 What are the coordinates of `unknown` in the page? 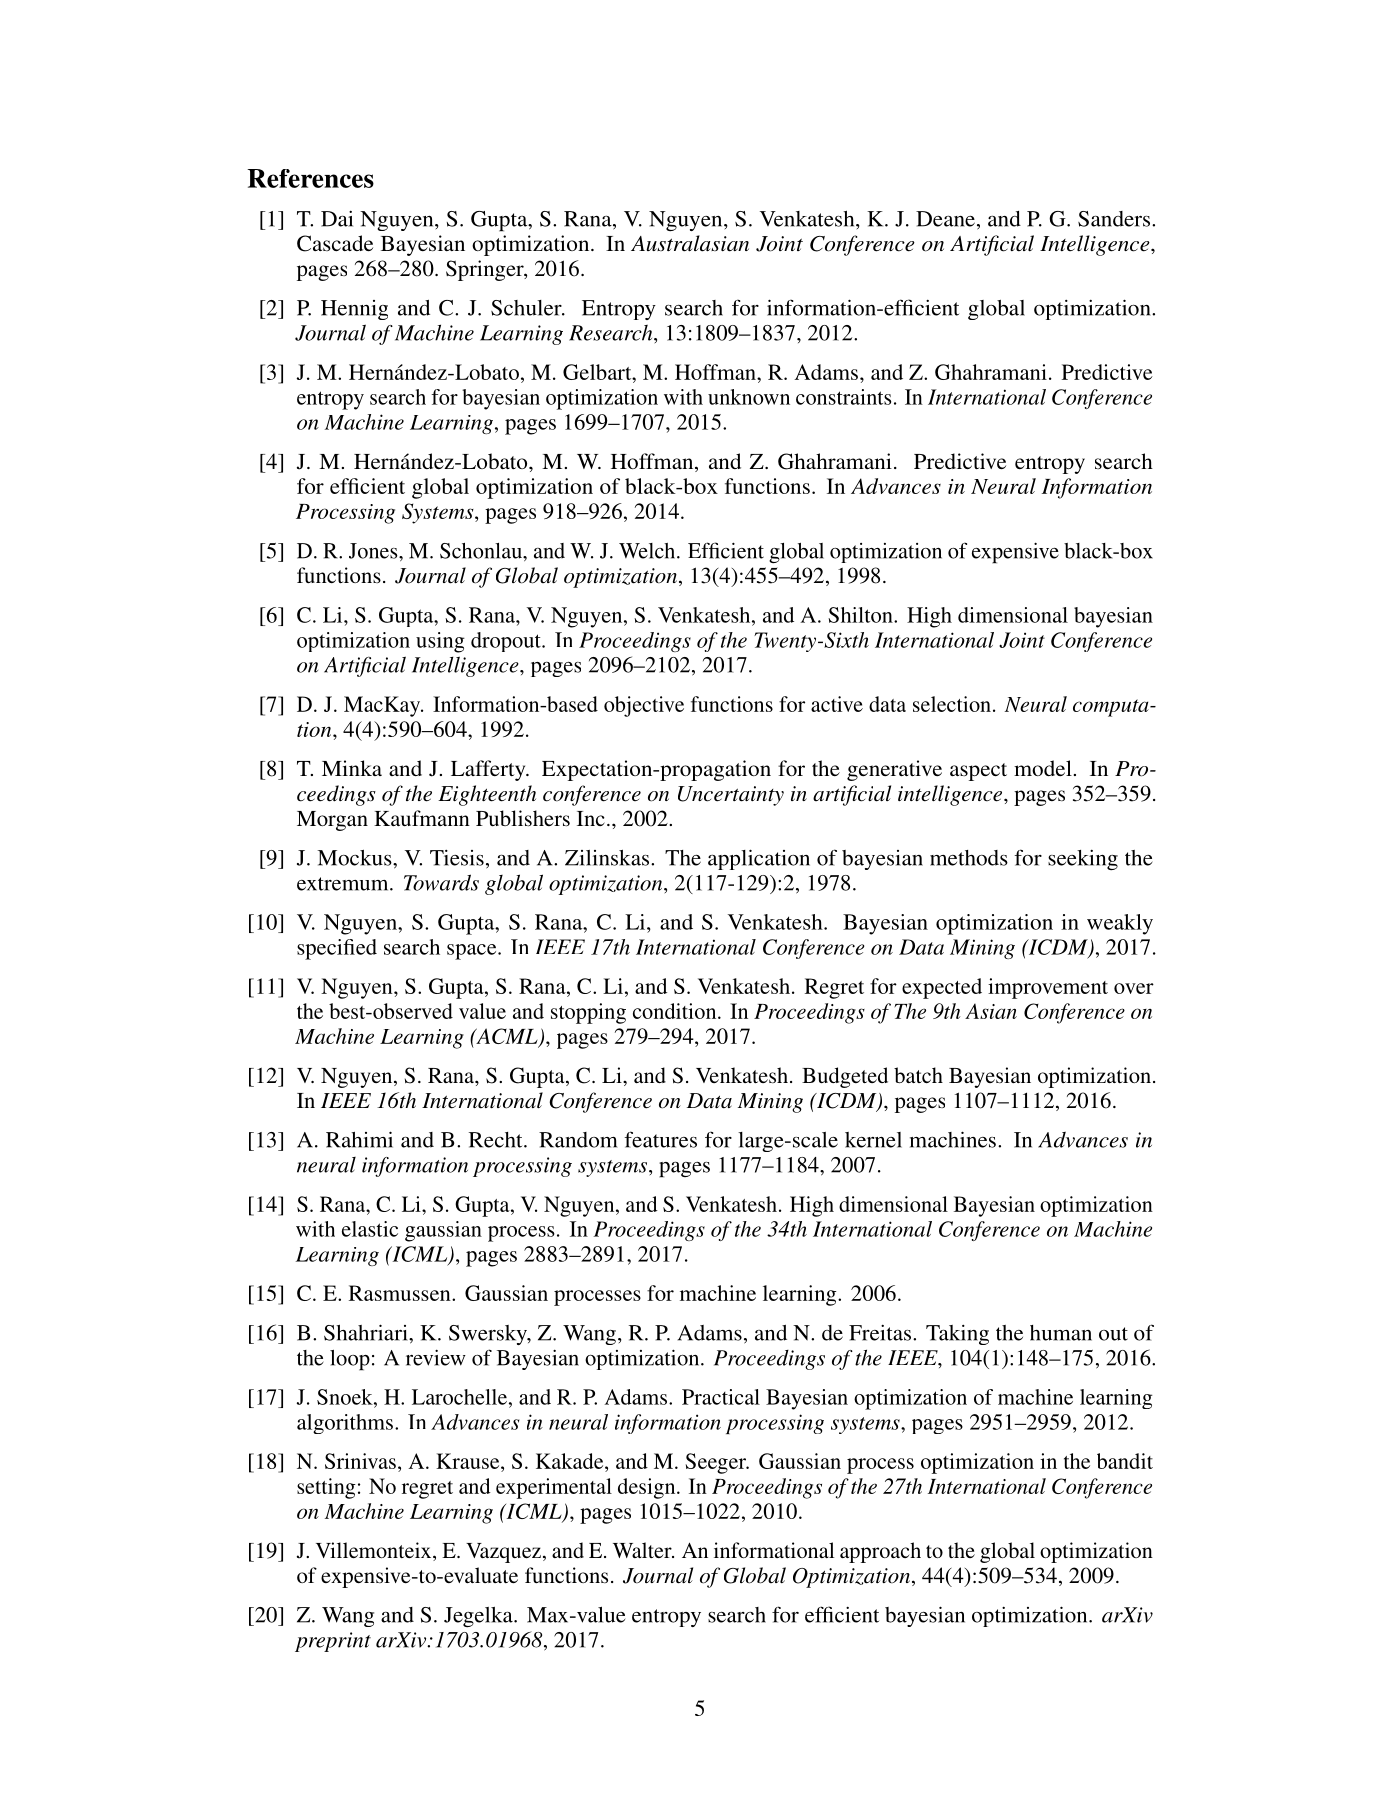 It's located at (749, 397).
